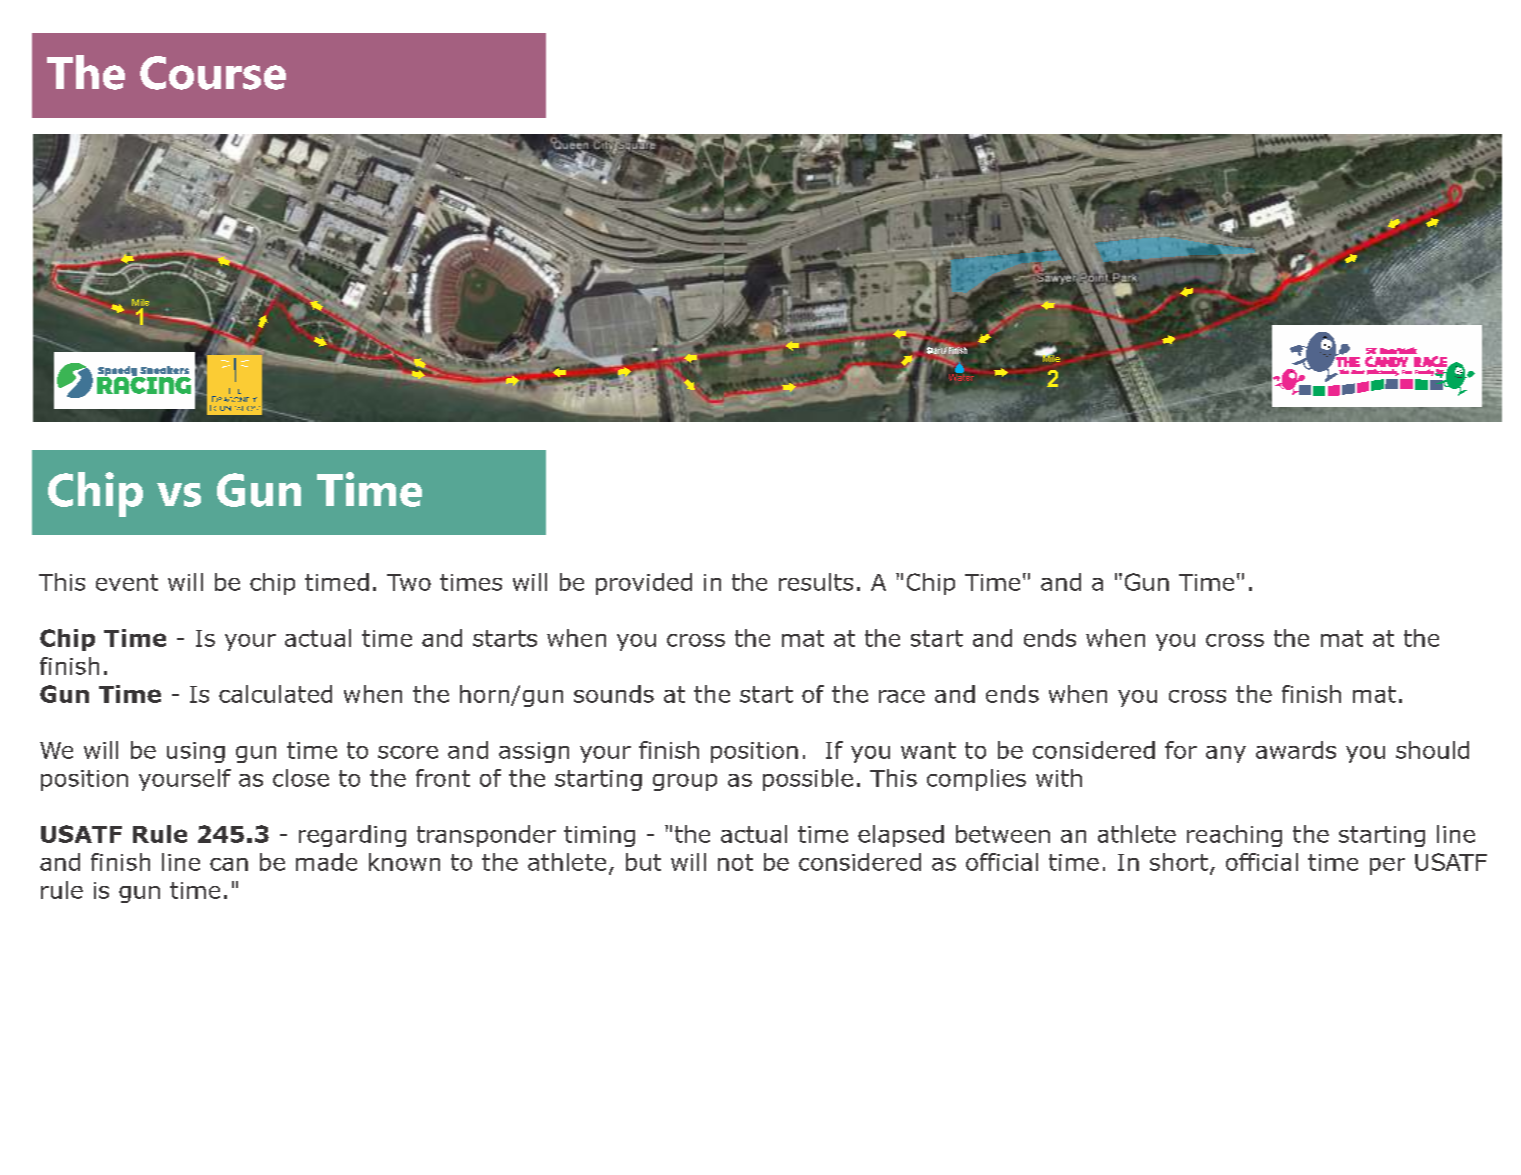 This screenshot has height=1175, width=1521. Describe the element at coordinates (352, 836) in the screenshot. I see `regarding` at that location.
